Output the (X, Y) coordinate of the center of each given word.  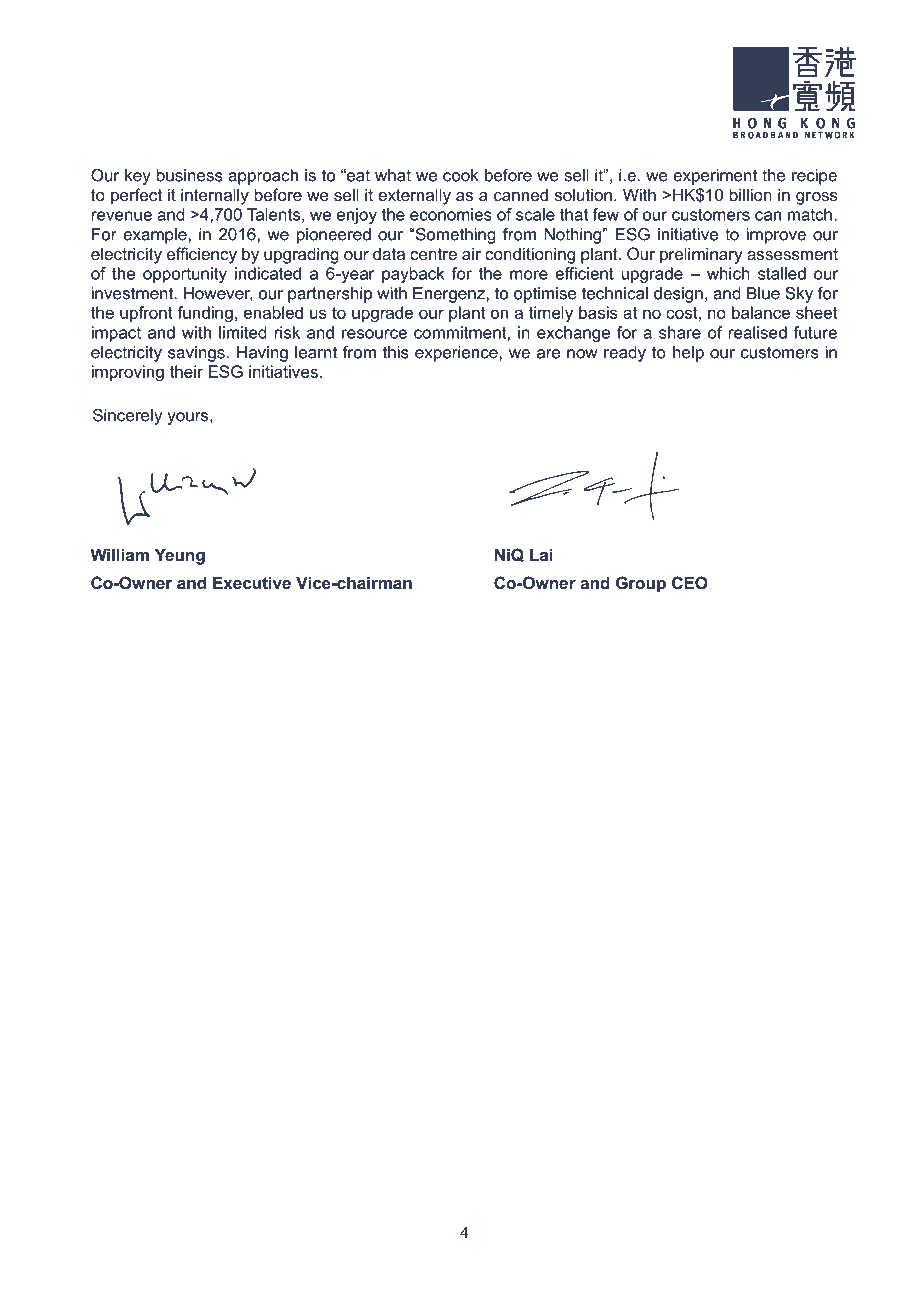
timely (551, 314)
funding (205, 314)
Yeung (180, 556)
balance (761, 312)
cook (461, 175)
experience (457, 354)
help (688, 354)
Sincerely (127, 417)
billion (751, 194)
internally (215, 196)
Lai (541, 554)
